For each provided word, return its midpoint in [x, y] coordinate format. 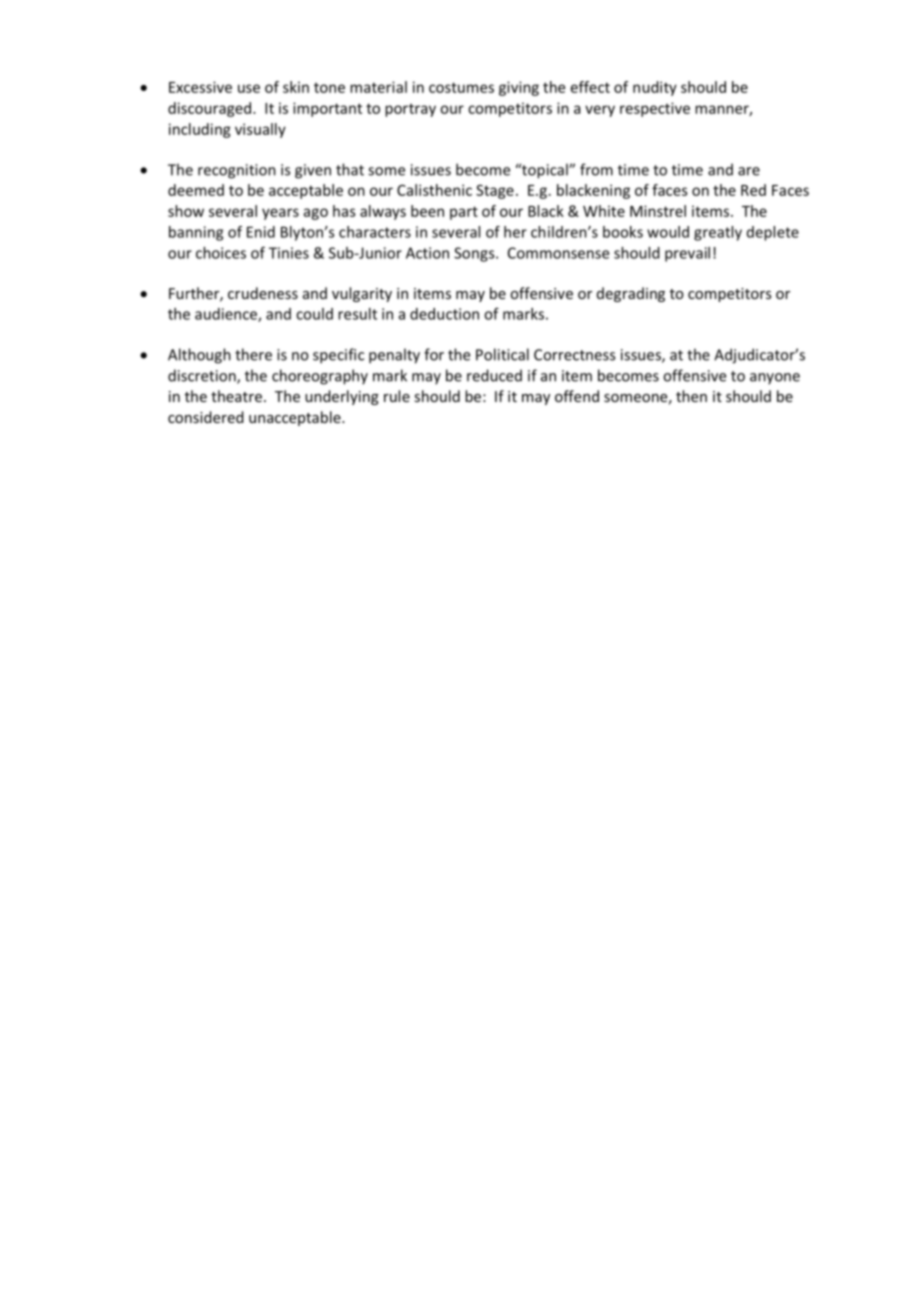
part [464, 213]
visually [260, 130]
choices [221, 253]
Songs [475, 254]
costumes [461, 87]
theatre [236, 396]
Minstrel [658, 211]
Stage [495, 191]
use [249, 88]
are [749, 171]
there [253, 354]
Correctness [574, 355]
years [280, 214]
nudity [655, 88]
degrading [631, 294]
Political [502, 354]
